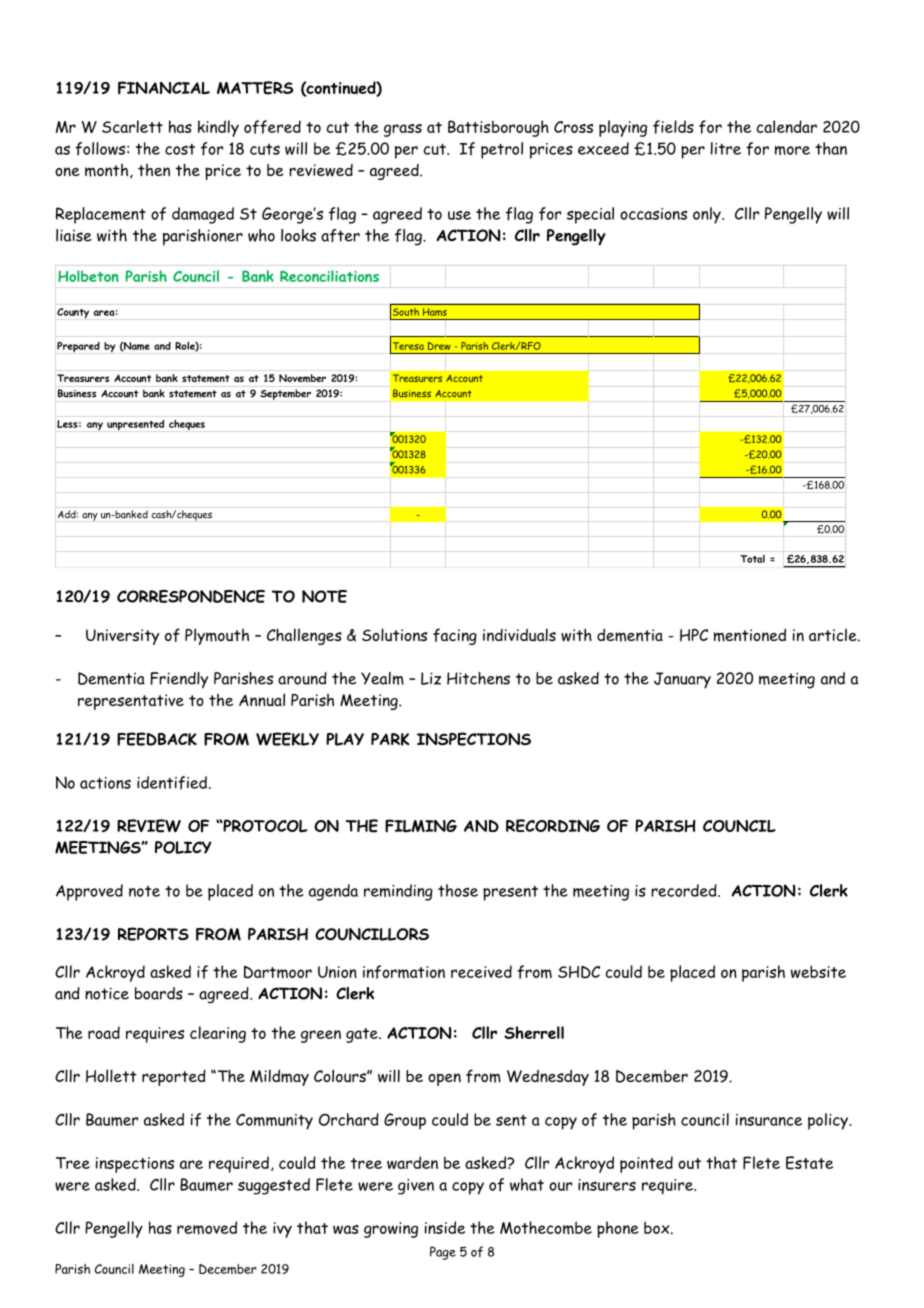 The image size is (924, 1308). What do you see at coordinates (445, 1227) in the screenshot?
I see `inside` at bounding box center [445, 1227].
